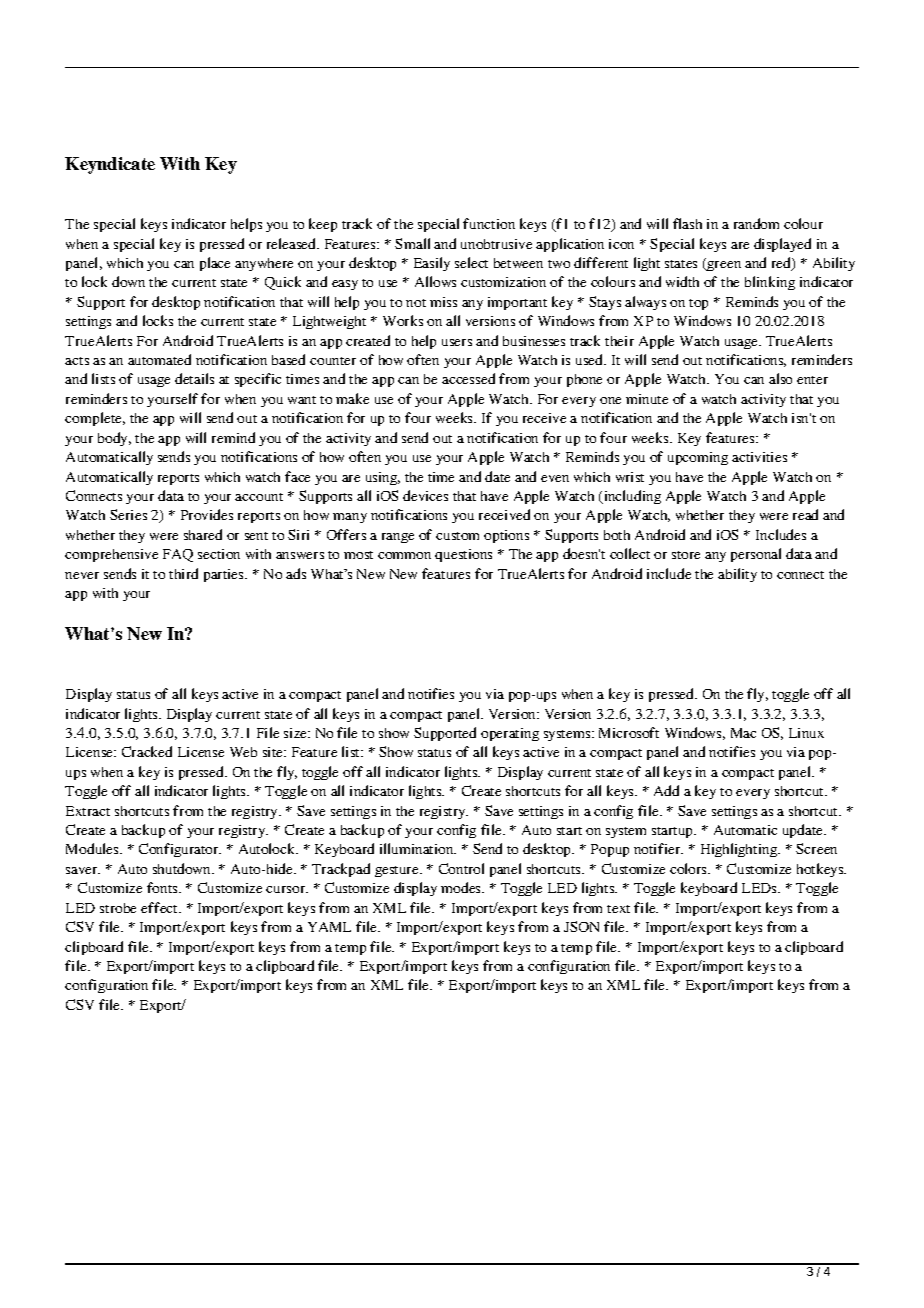 The width and height of the document is (924, 1308). I want to click on Small, so click(412, 243).
